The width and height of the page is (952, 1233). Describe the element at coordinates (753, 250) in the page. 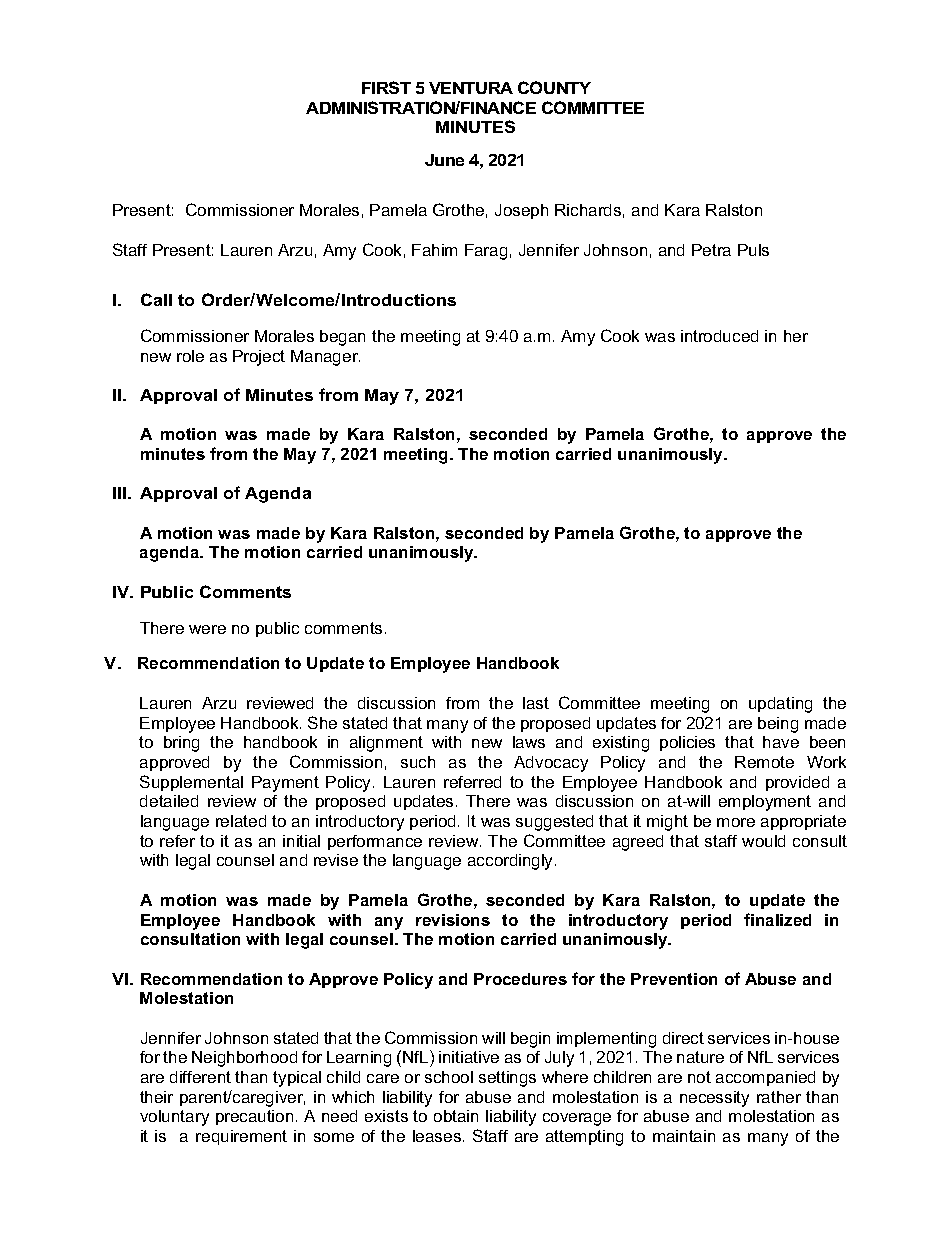

I see `Puls` at that location.
